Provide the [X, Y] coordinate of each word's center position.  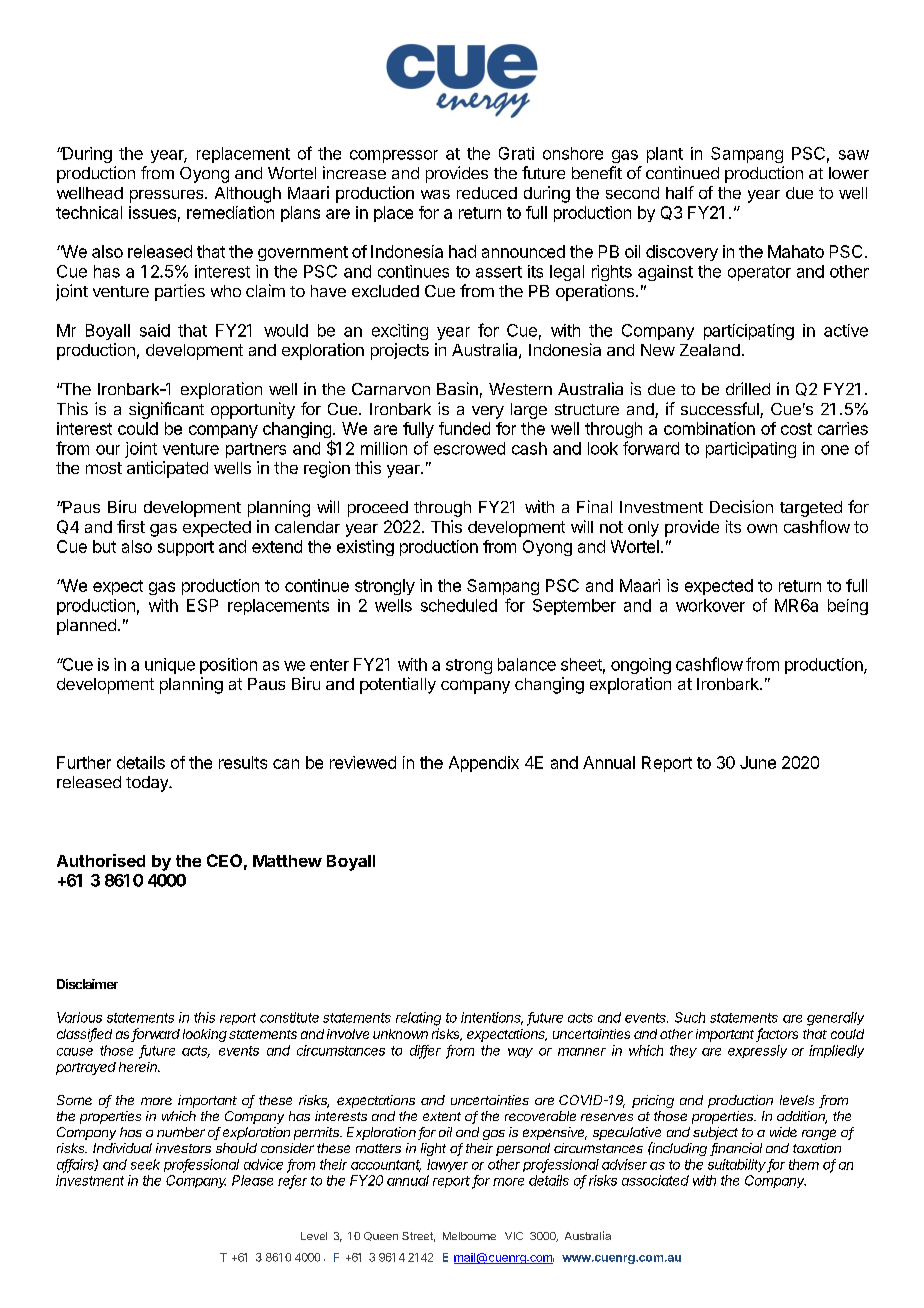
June [758, 762]
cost [796, 429]
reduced [487, 193]
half [680, 192]
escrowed [469, 448]
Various [79, 1017]
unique [170, 666]
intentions [492, 1018]
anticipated [167, 469]
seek [145, 1164]
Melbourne [469, 1236]
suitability [738, 1166]
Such [690, 1017]
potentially [398, 685]
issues [152, 212]
